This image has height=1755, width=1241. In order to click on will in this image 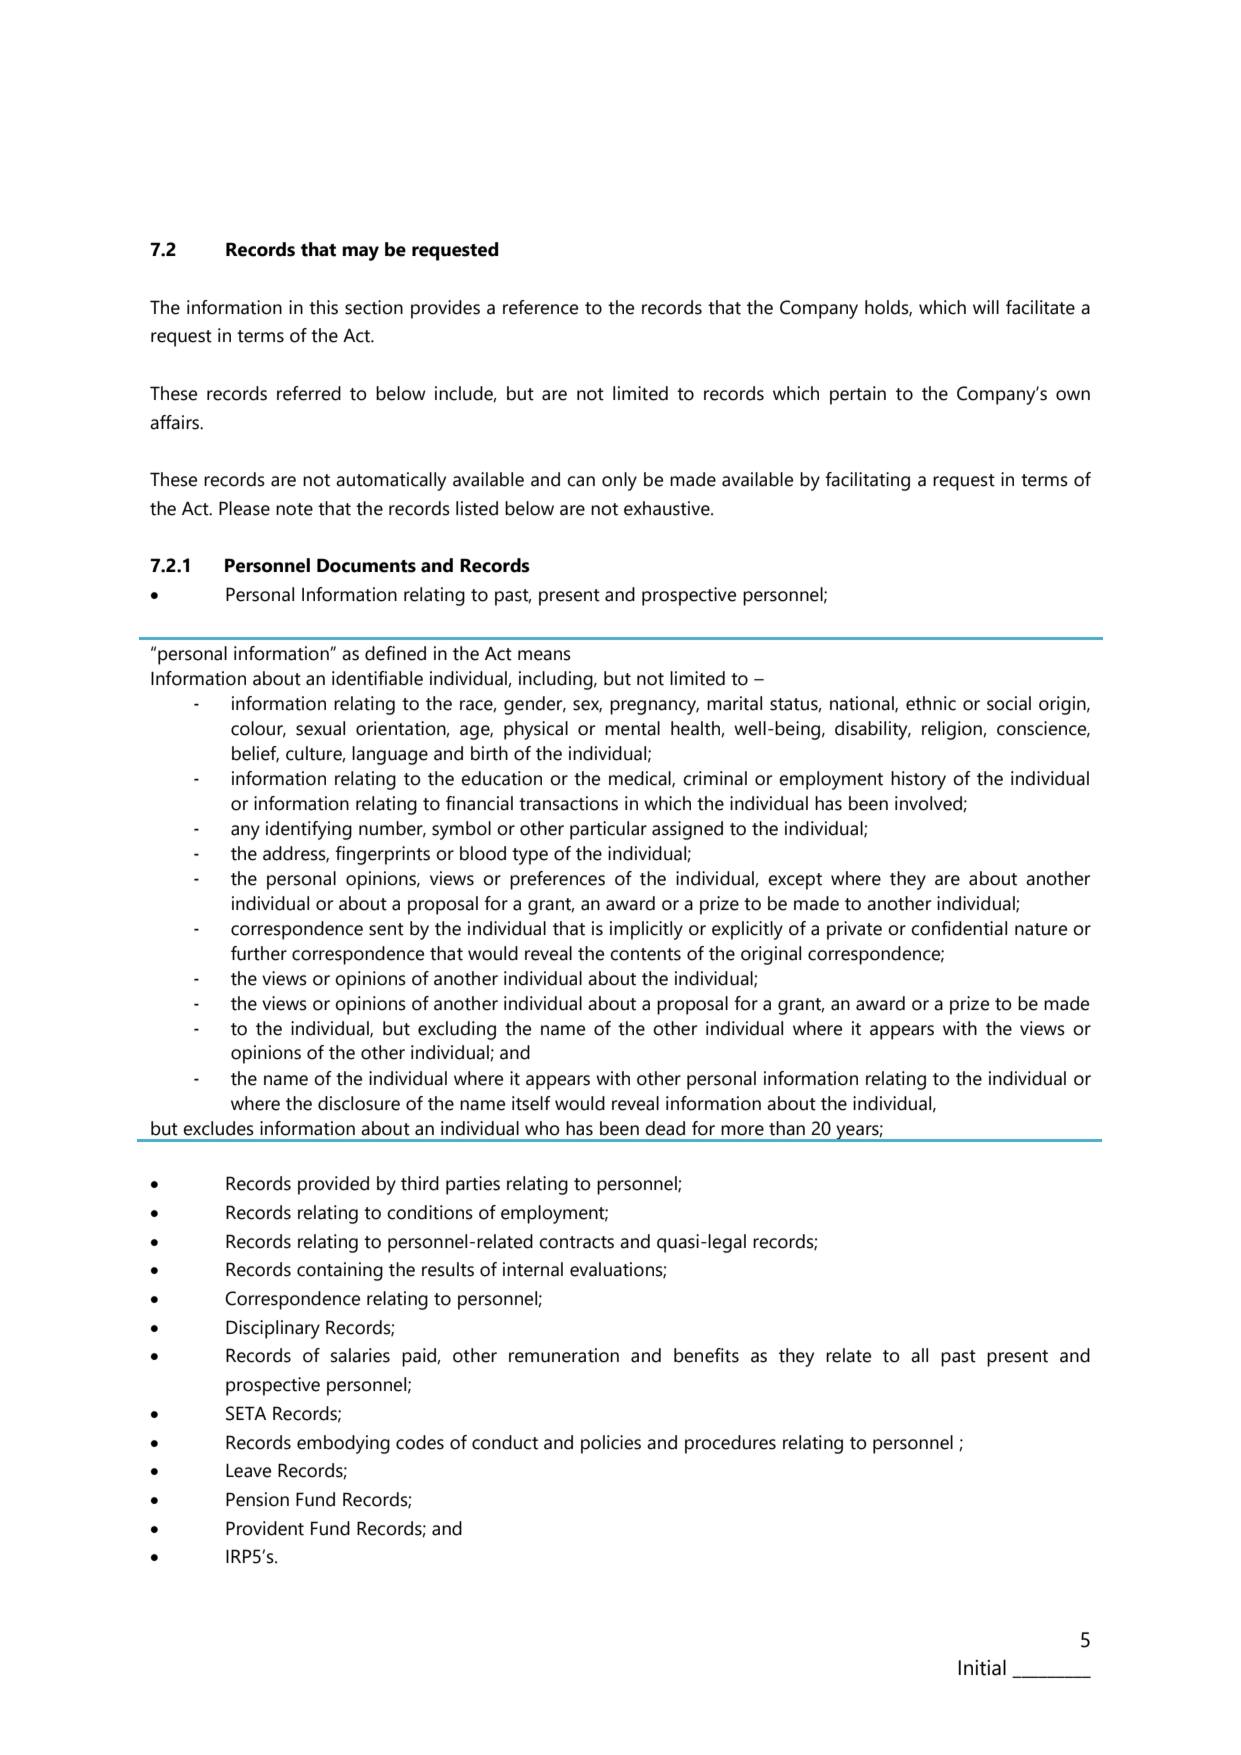, I will do `click(986, 307)`.
